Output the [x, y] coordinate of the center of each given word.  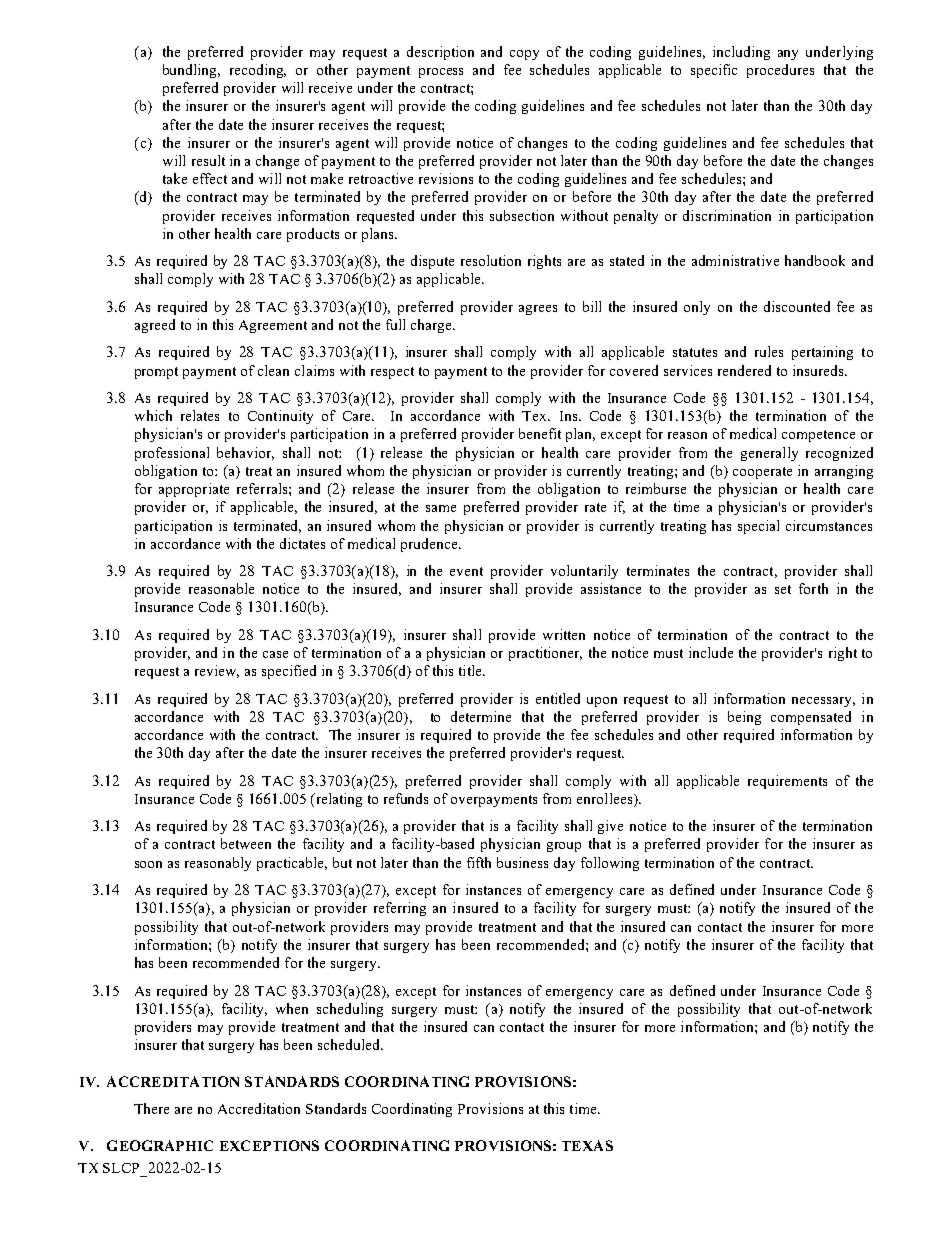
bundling [191, 71]
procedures [780, 71]
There [151, 1108]
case [275, 654]
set [783, 589]
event [466, 571]
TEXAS [587, 1145]
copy [524, 55]
